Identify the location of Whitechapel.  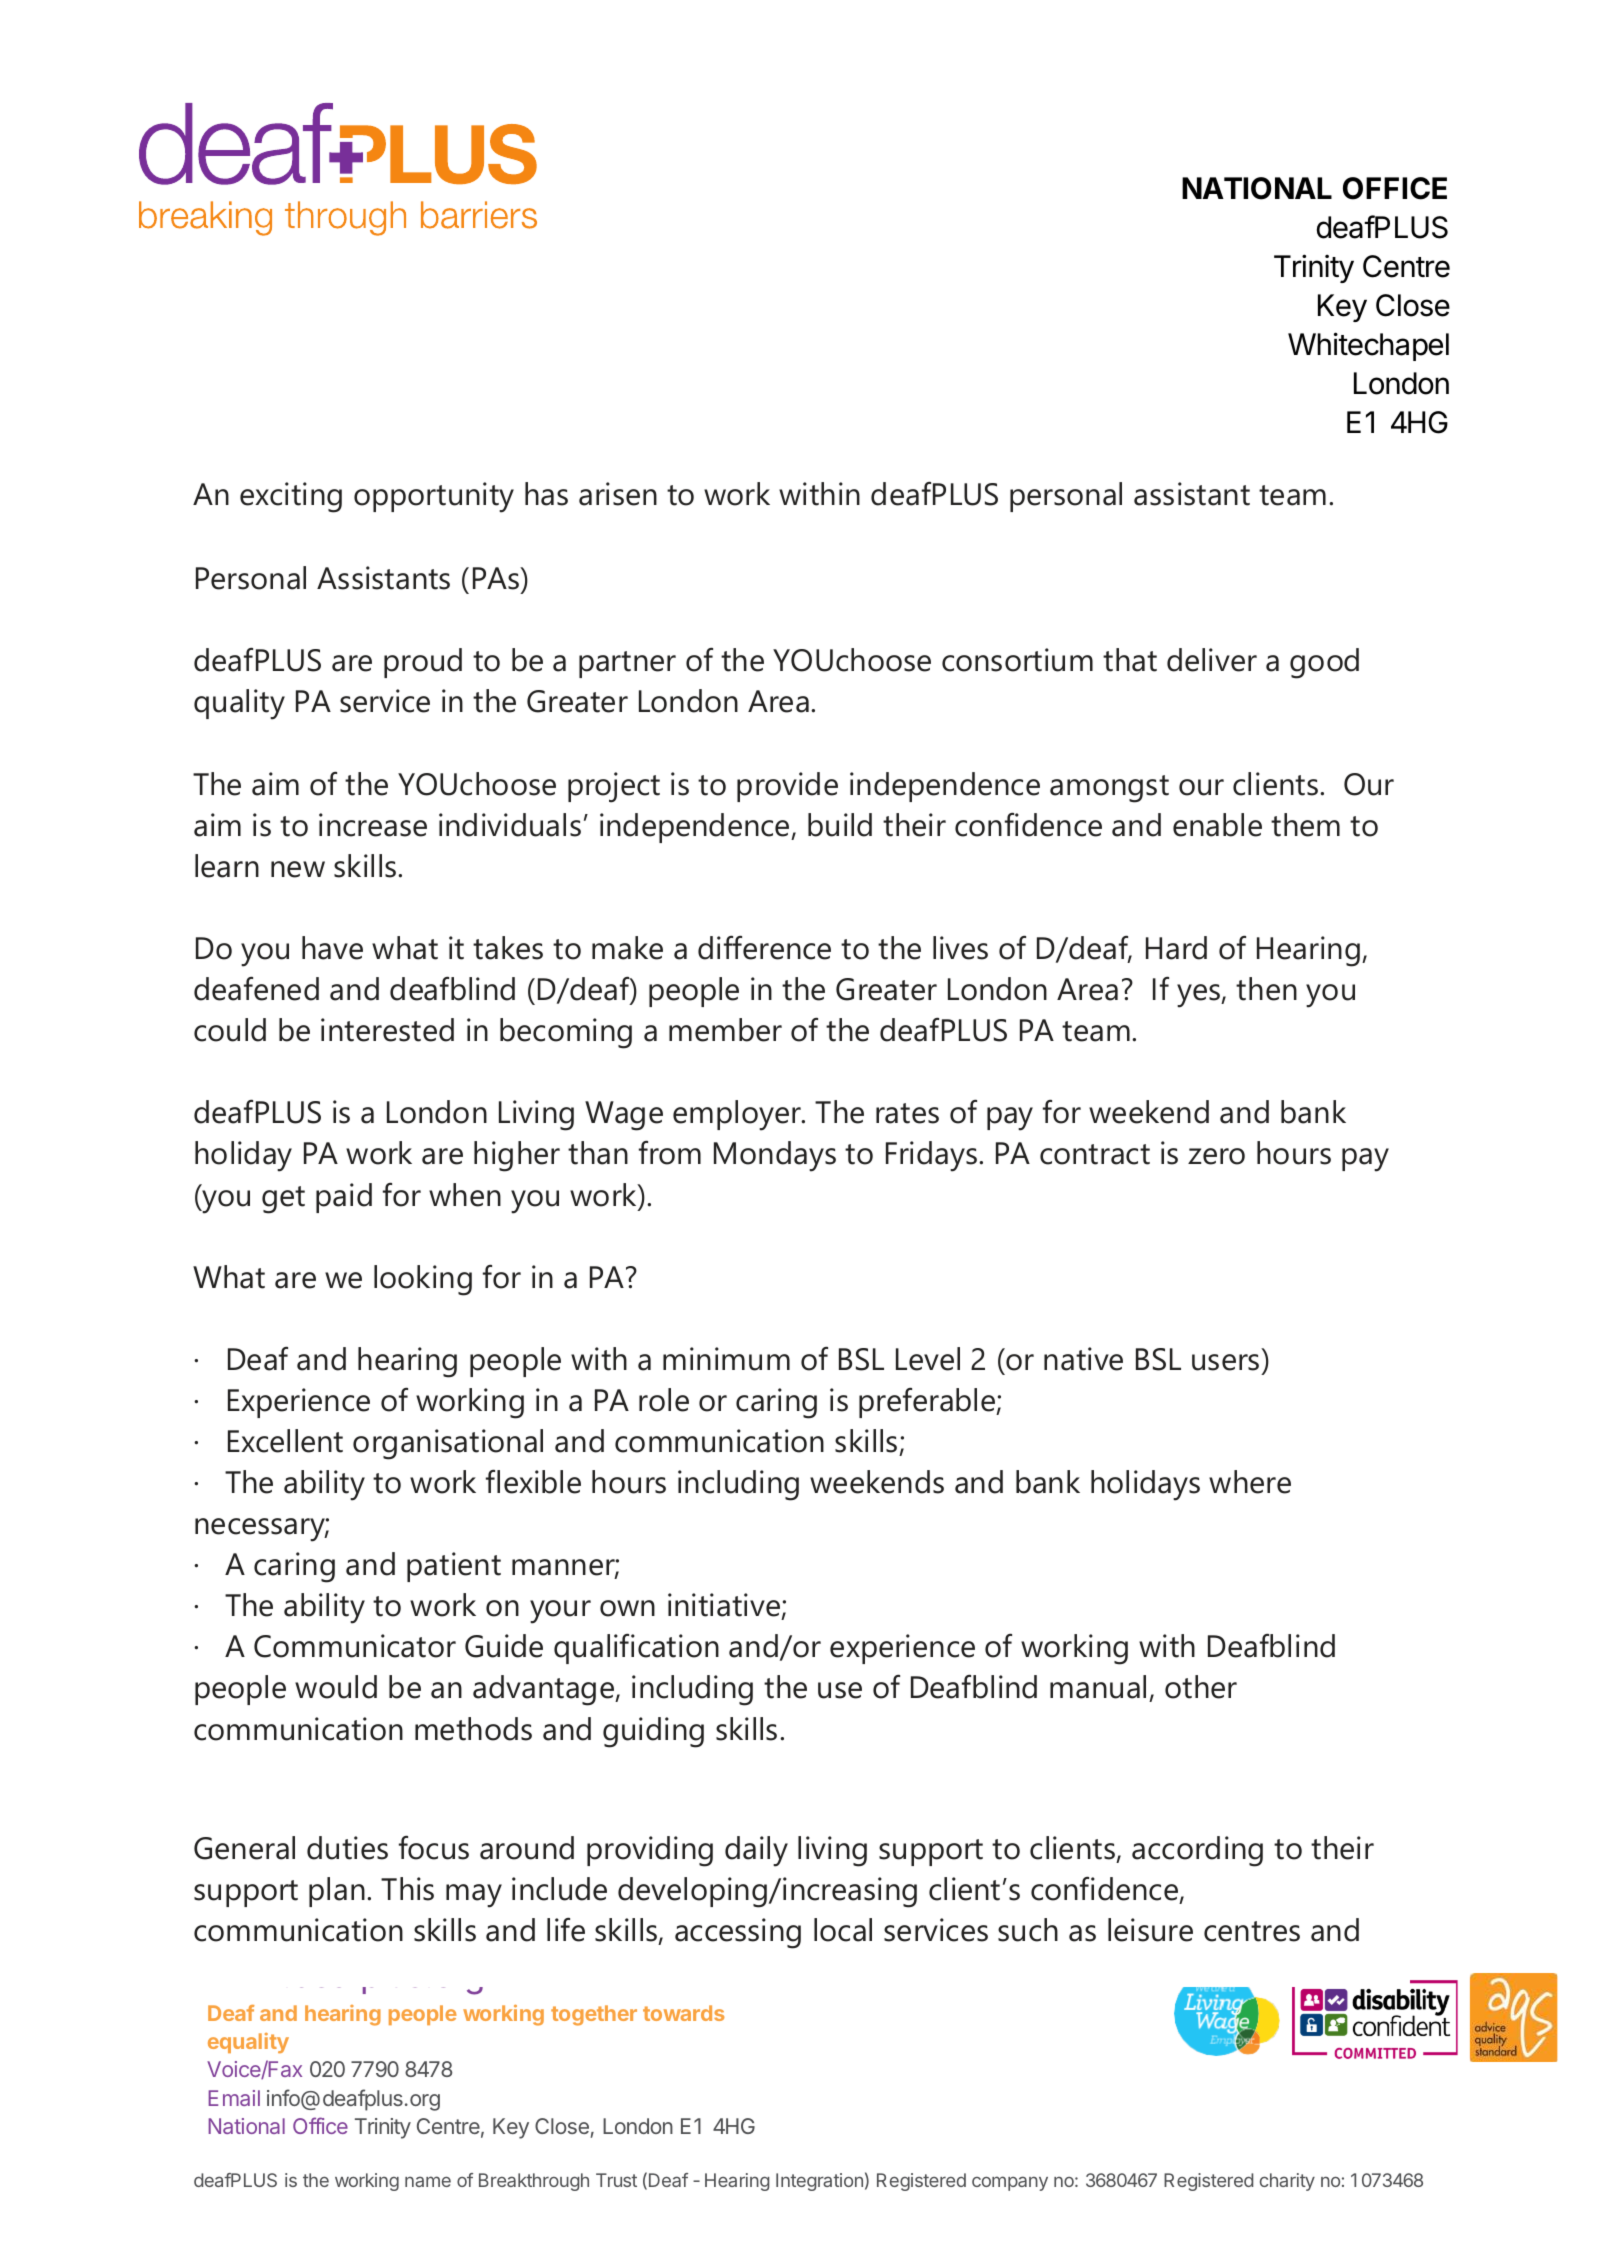
(1368, 346).
